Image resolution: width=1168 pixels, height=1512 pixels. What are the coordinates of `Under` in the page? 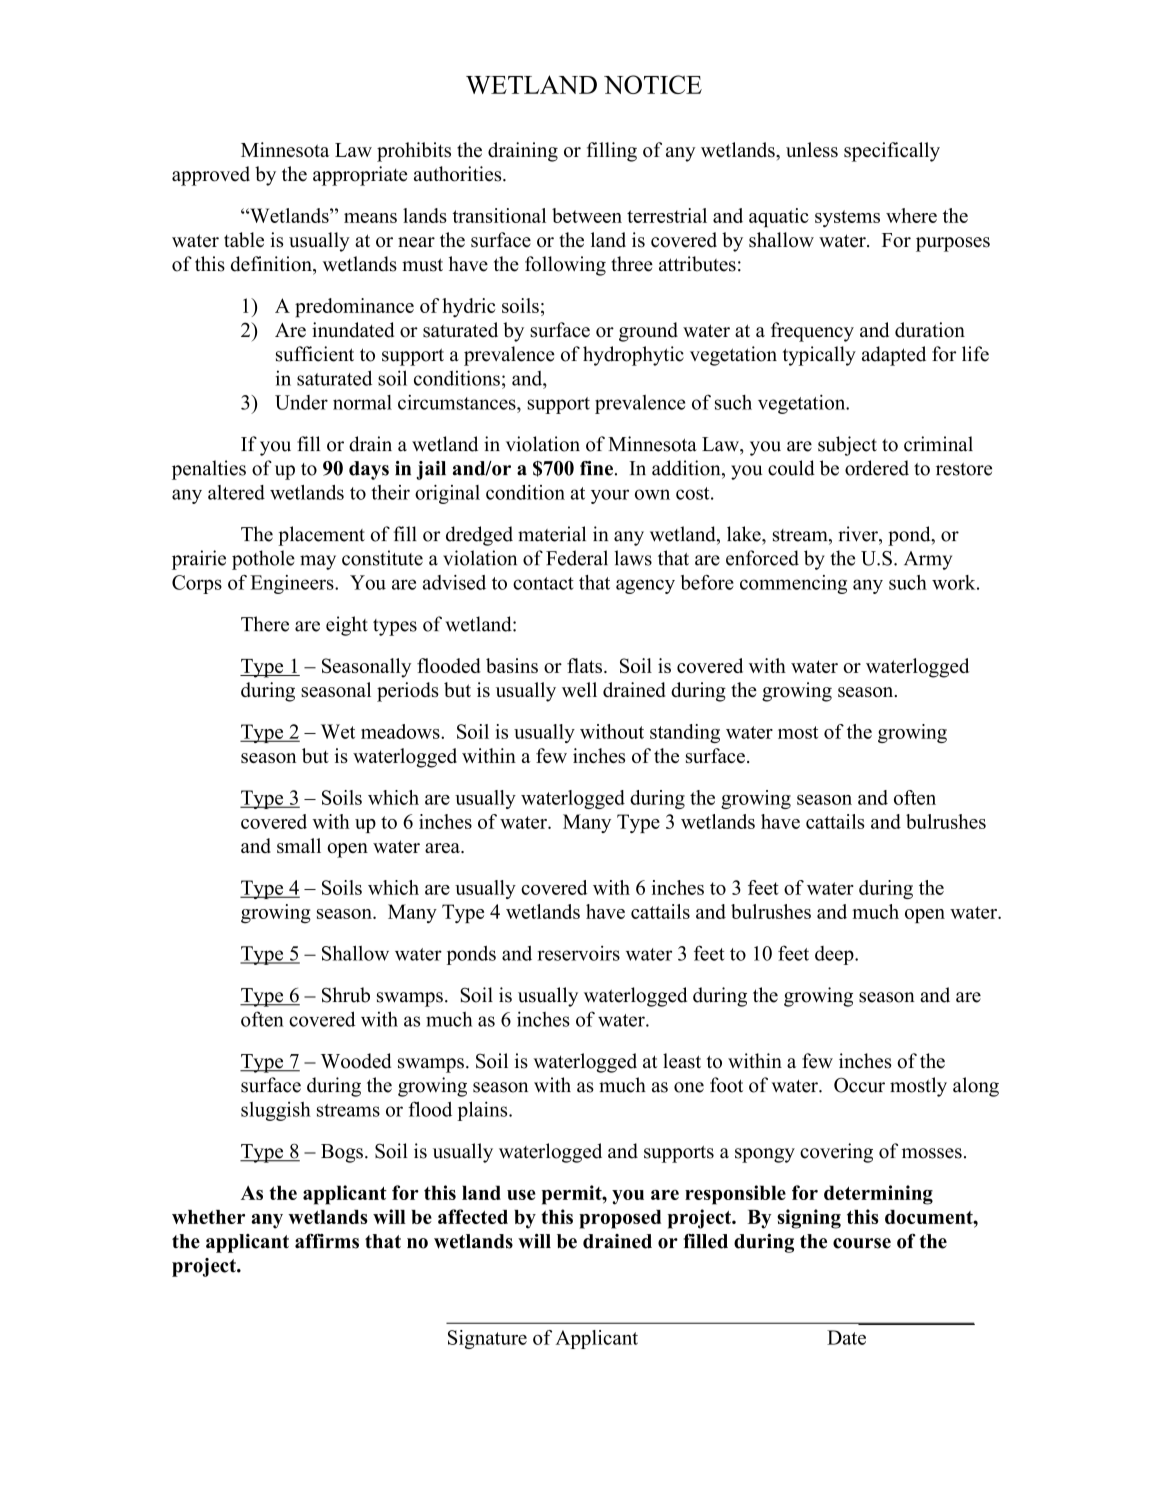 It's located at (301, 402).
